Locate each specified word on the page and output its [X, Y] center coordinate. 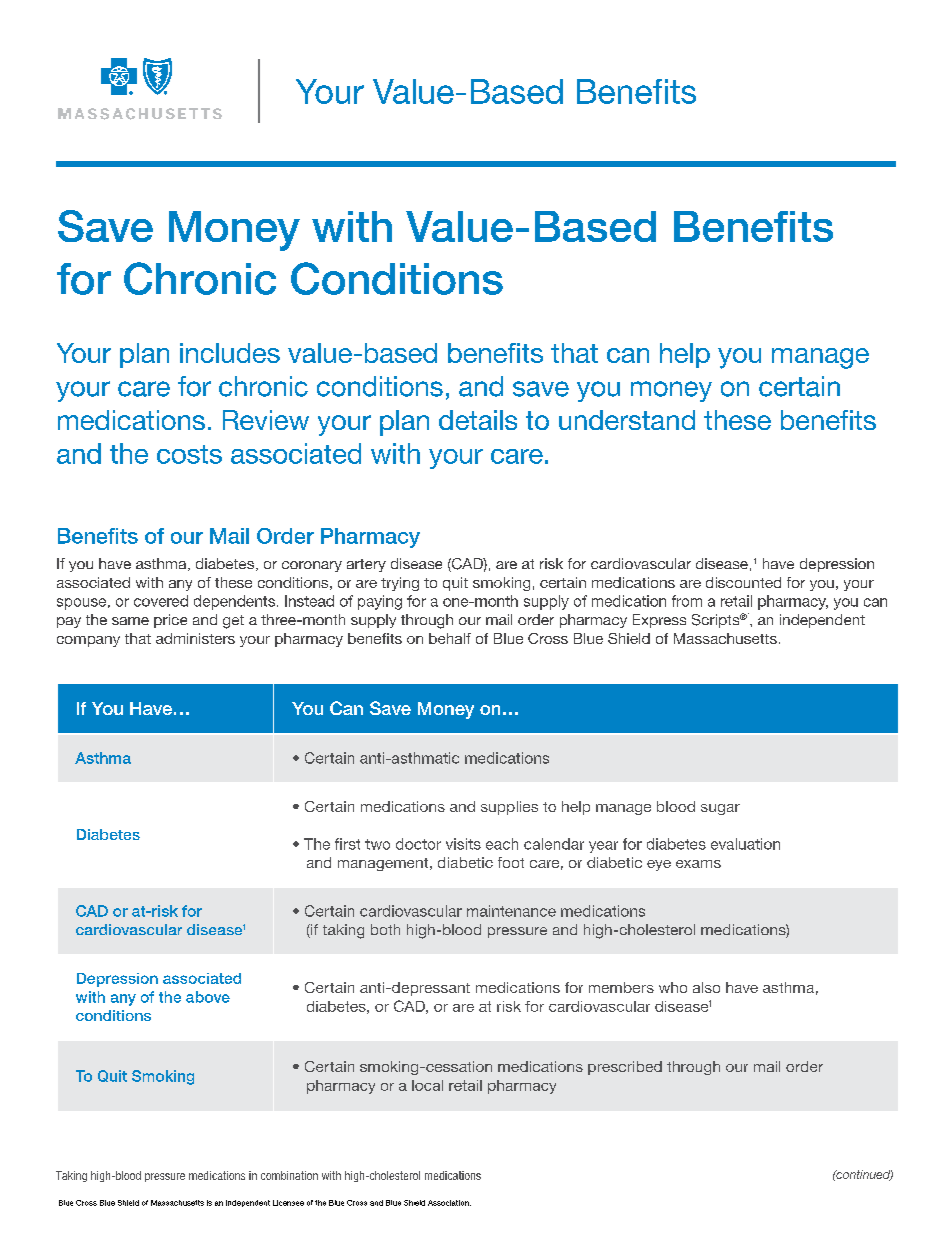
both [385, 929]
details [478, 420]
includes [230, 353]
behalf [450, 638]
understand [627, 420]
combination [289, 1175]
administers [195, 638]
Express [659, 621]
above [208, 997]
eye [659, 865]
